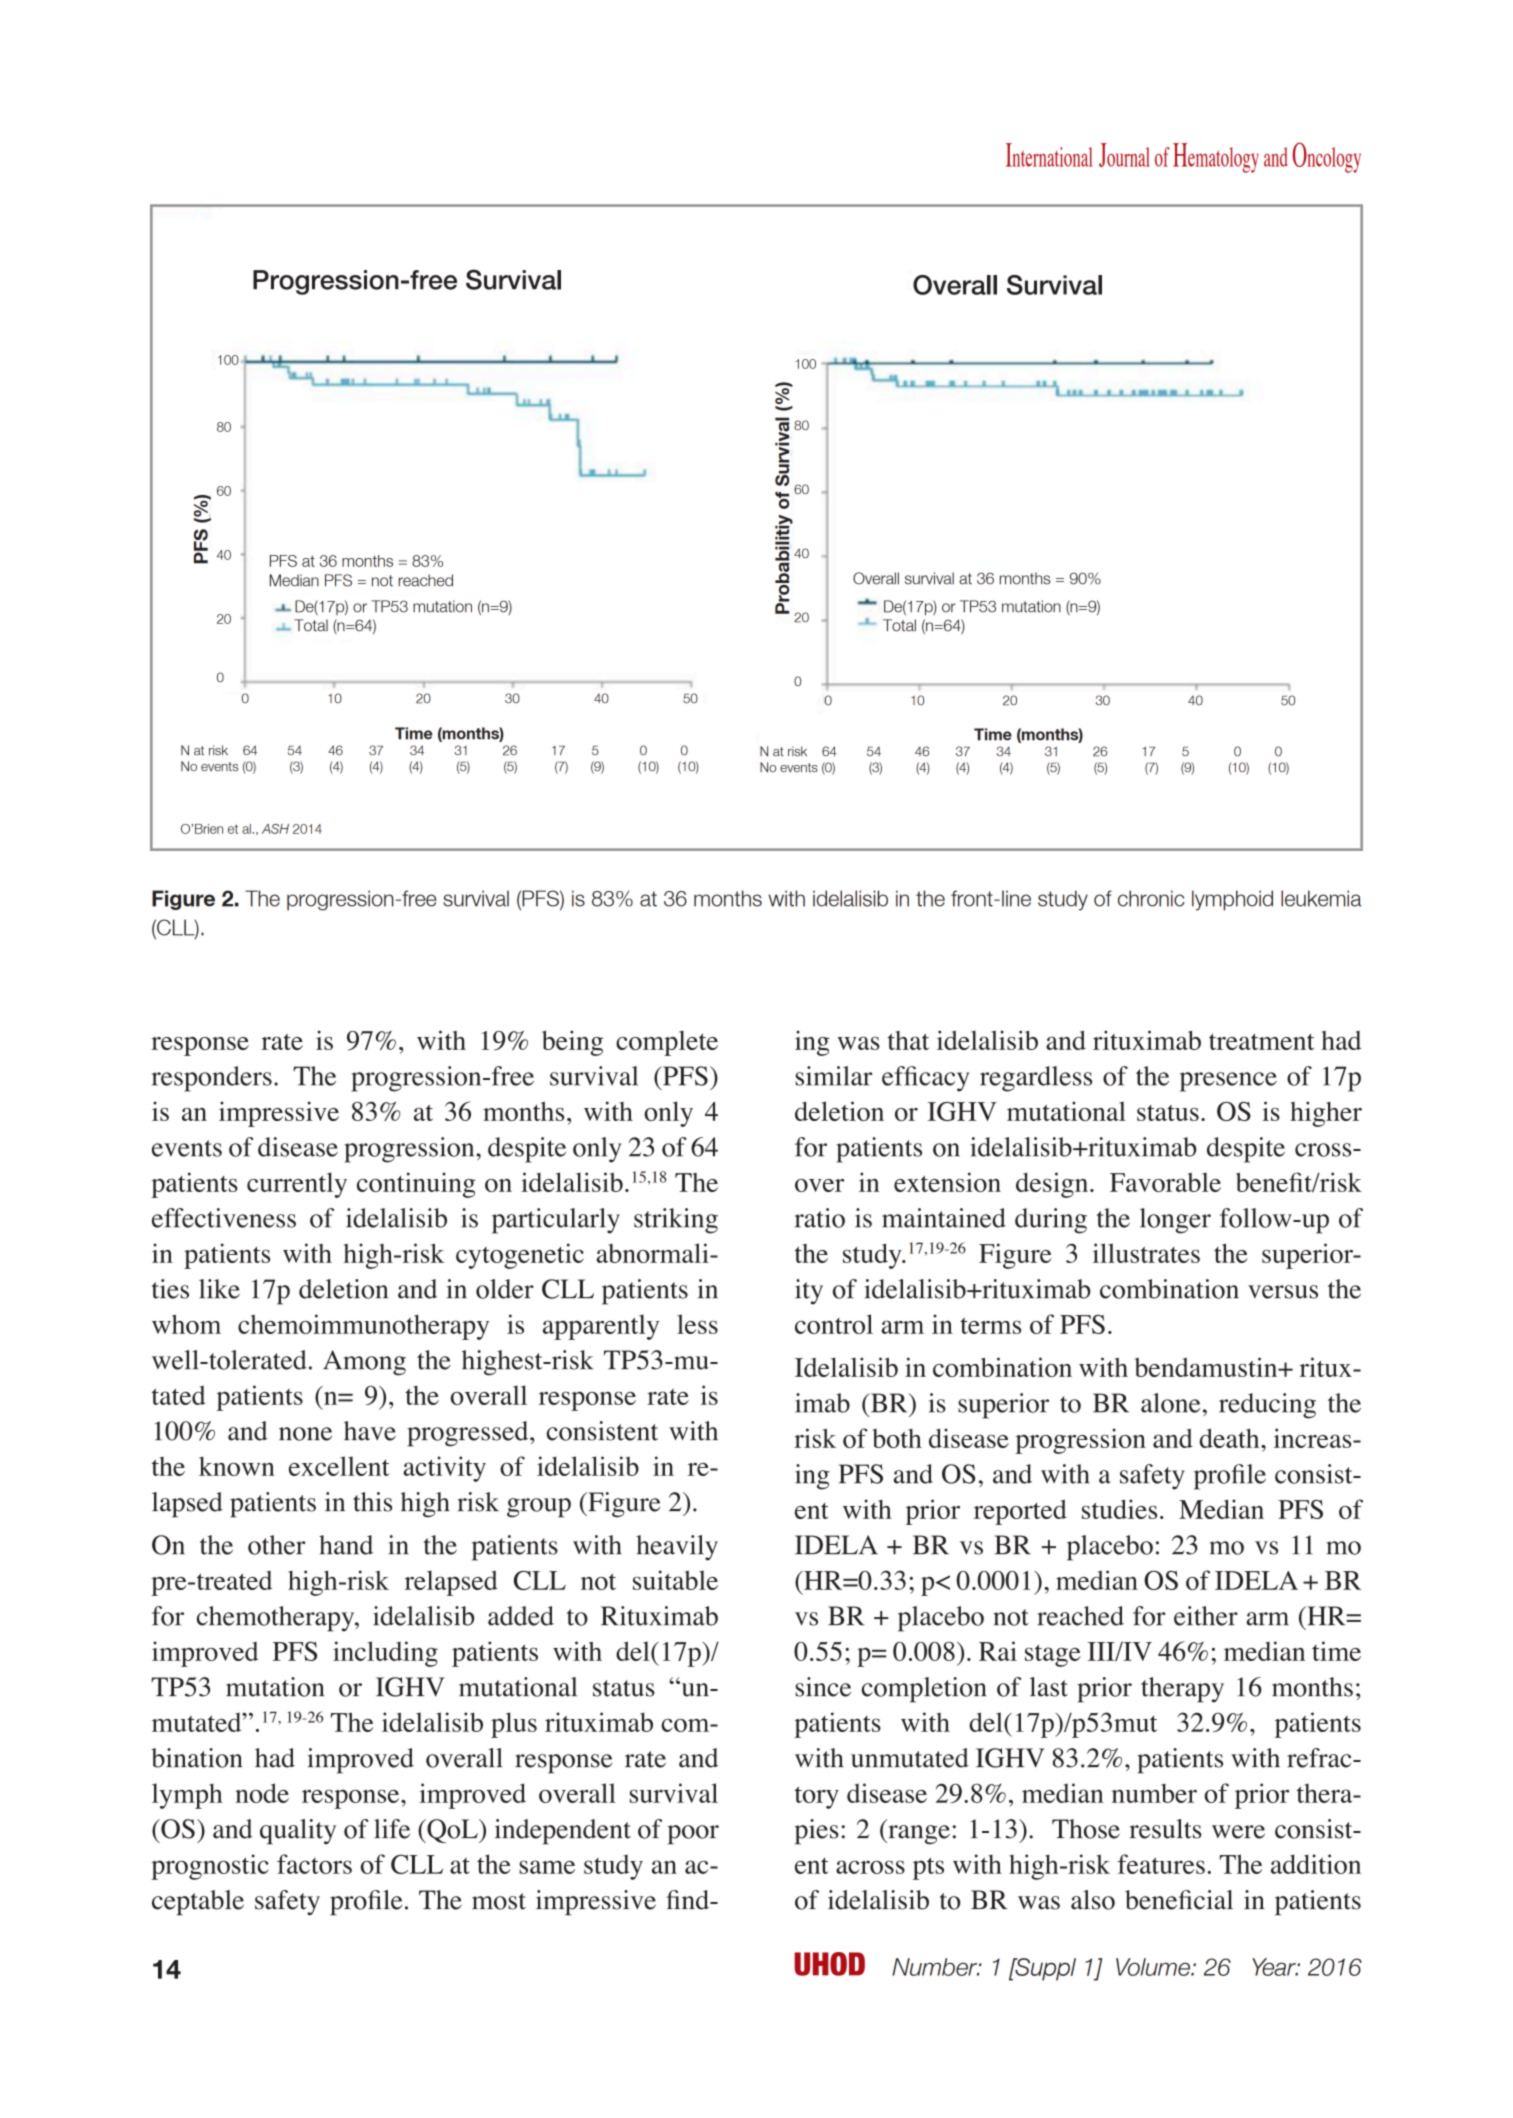 The image size is (1513, 2118). Describe the element at coordinates (1151, 898) in the screenshot. I see `chronic` at that location.
